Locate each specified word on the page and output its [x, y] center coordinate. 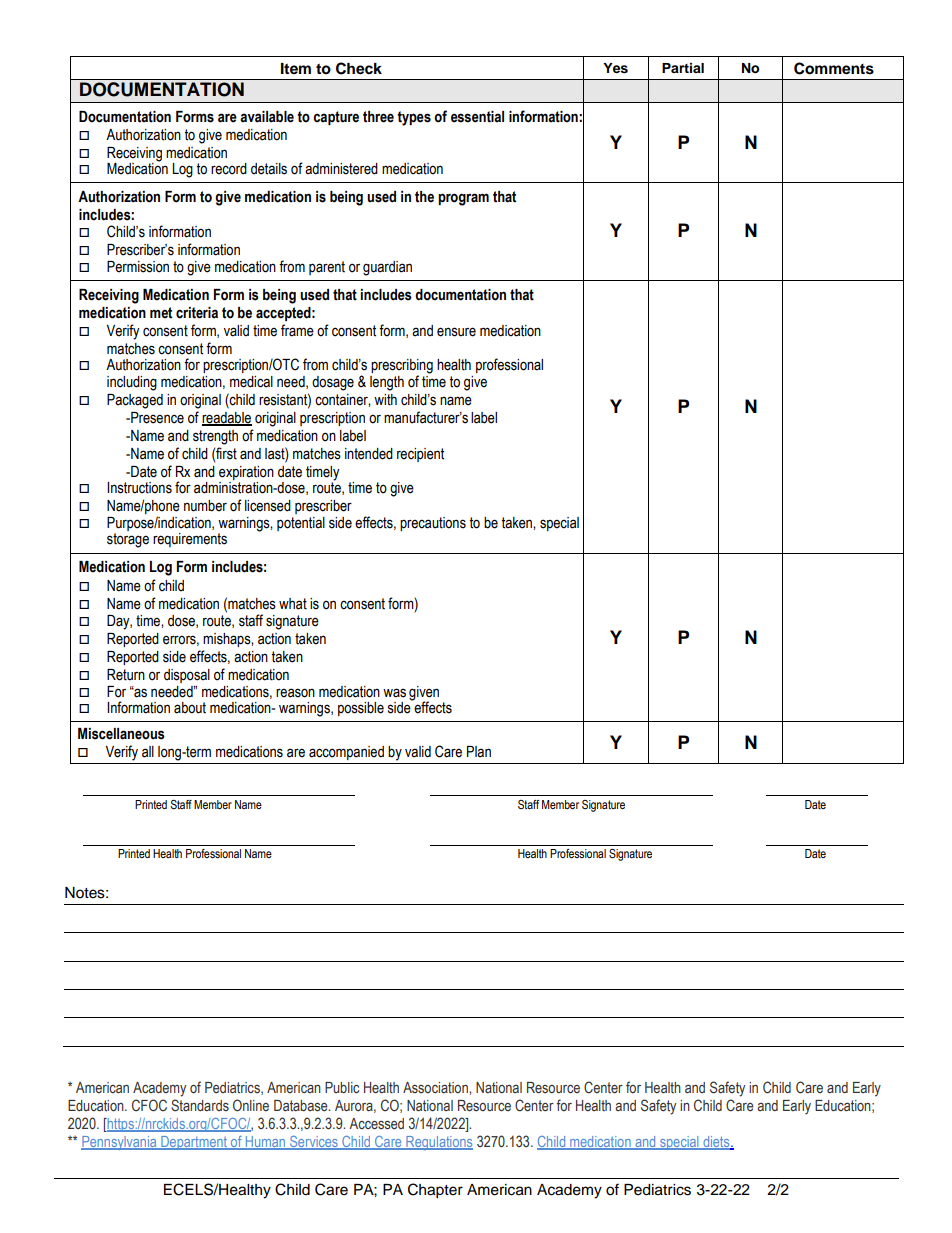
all [148, 752]
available [267, 117]
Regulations [438, 1143]
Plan [479, 751]
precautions [433, 524]
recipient [420, 455]
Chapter [435, 1191]
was [394, 693]
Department [194, 1143]
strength [215, 437]
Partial [683, 68]
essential [477, 117]
